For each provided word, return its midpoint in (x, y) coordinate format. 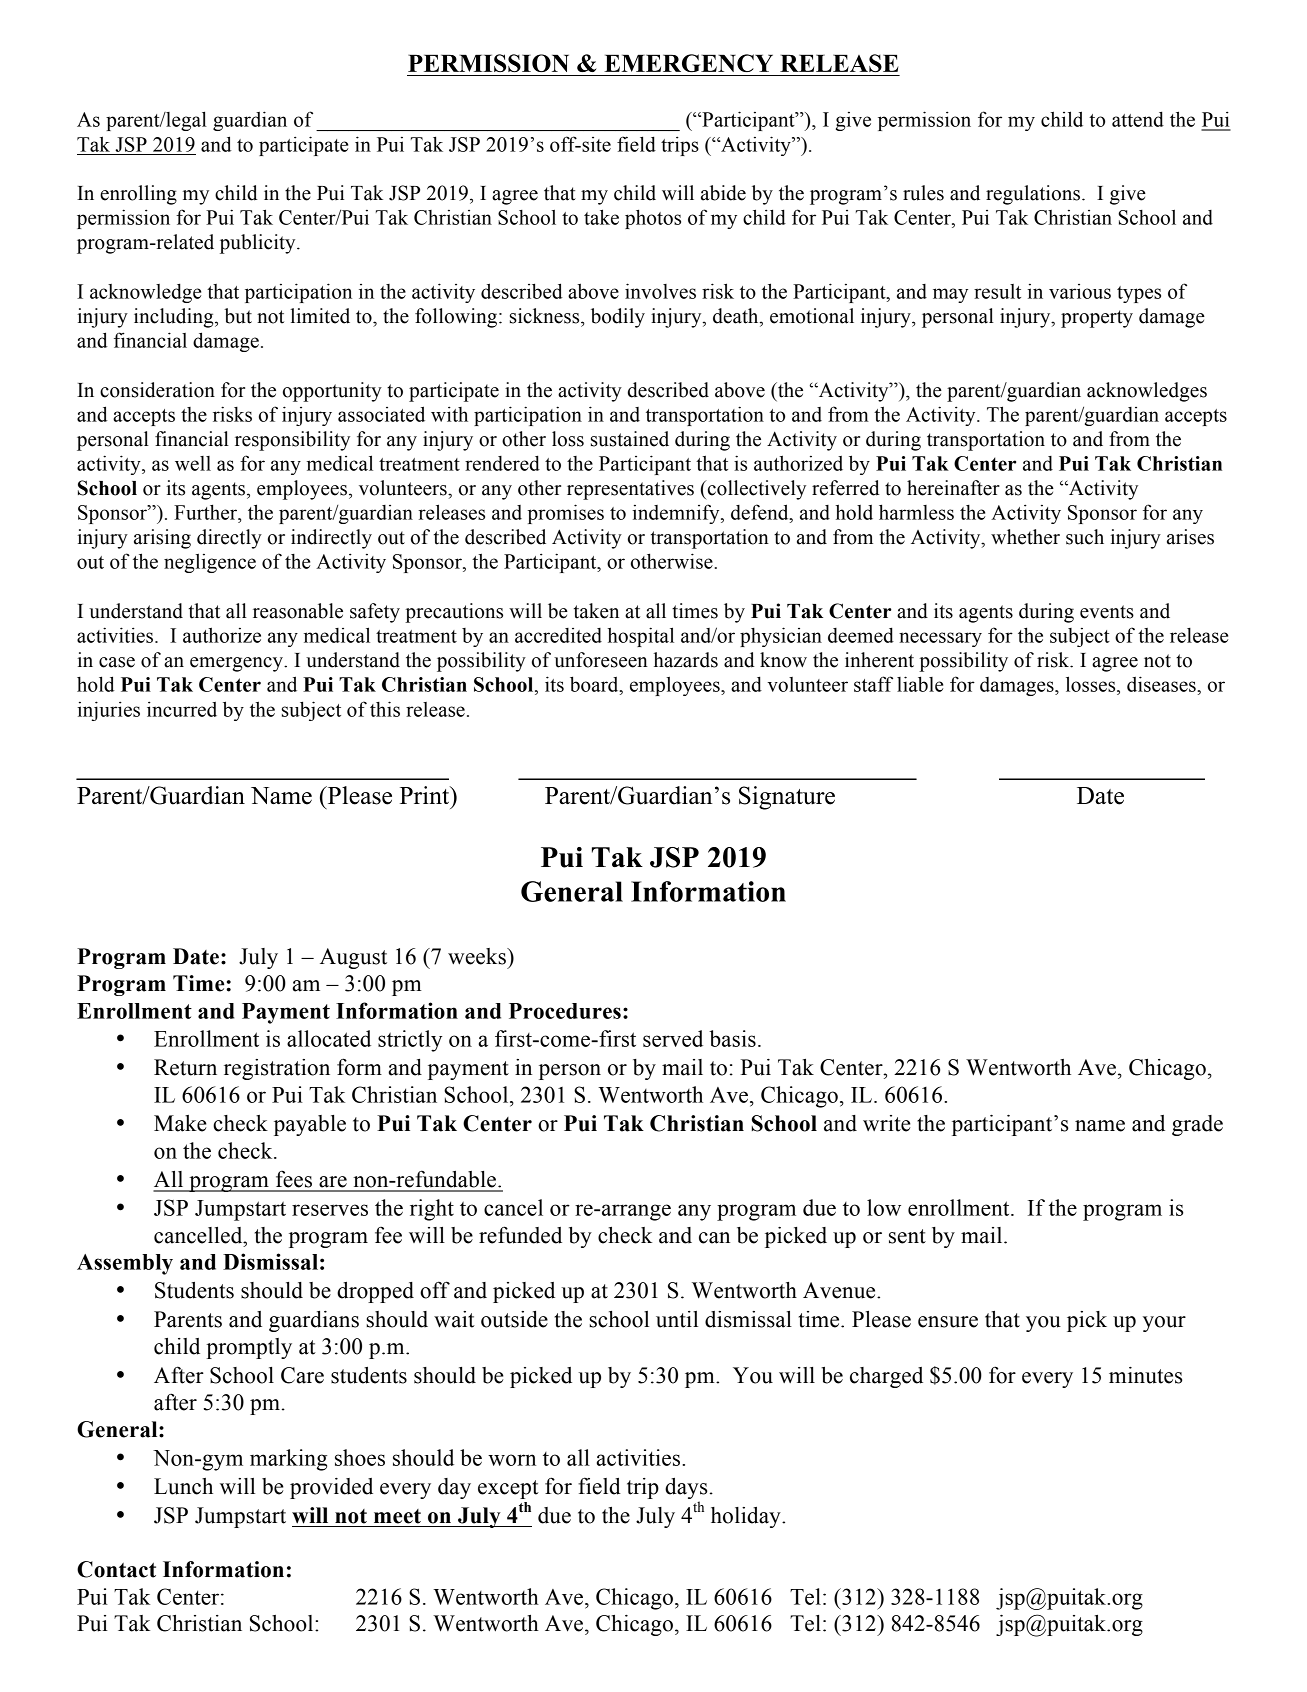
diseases (1162, 684)
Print (426, 795)
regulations (1033, 195)
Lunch (183, 1486)
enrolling (138, 195)
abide (723, 193)
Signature (787, 798)
